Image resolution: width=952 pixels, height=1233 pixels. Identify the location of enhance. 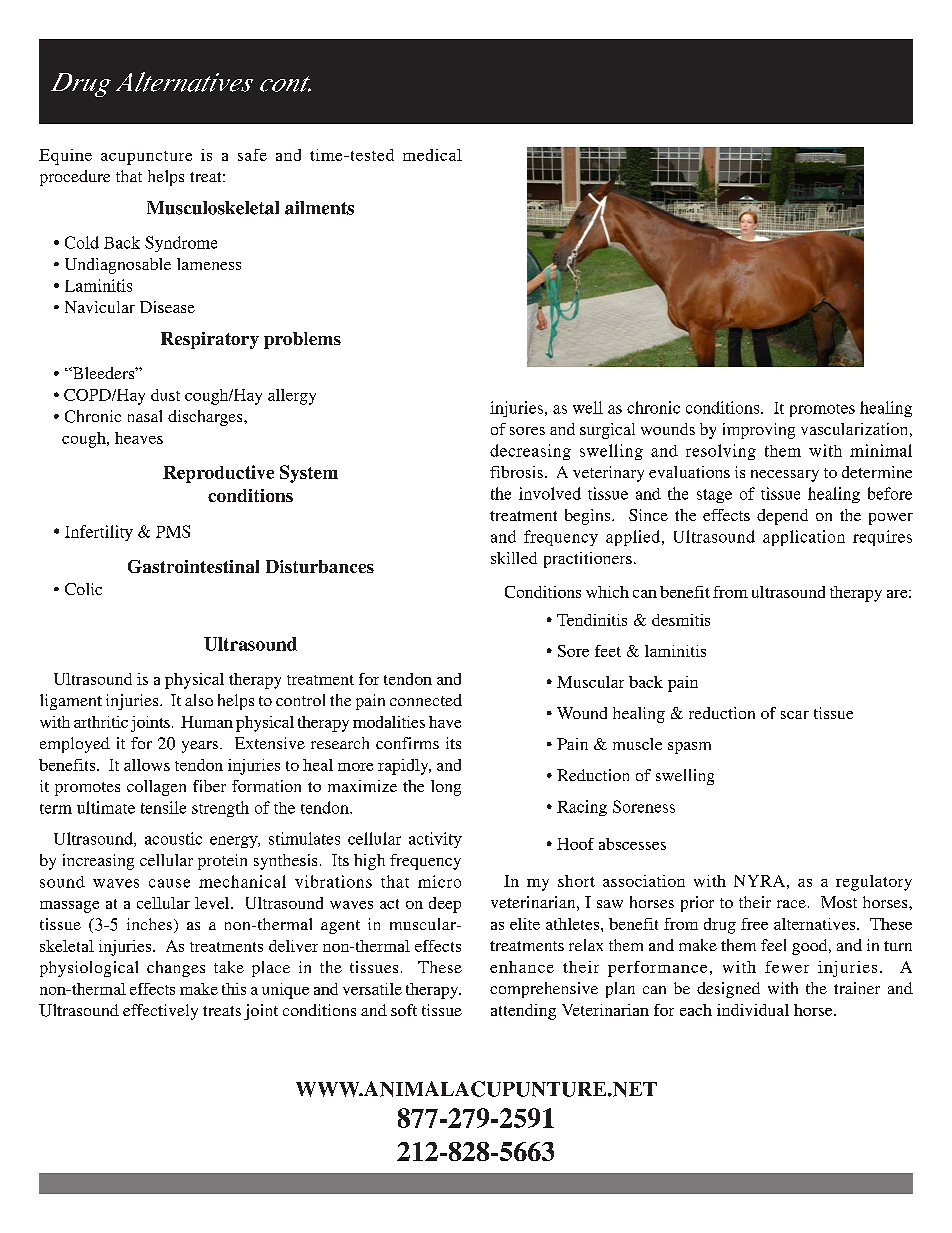
(522, 967).
